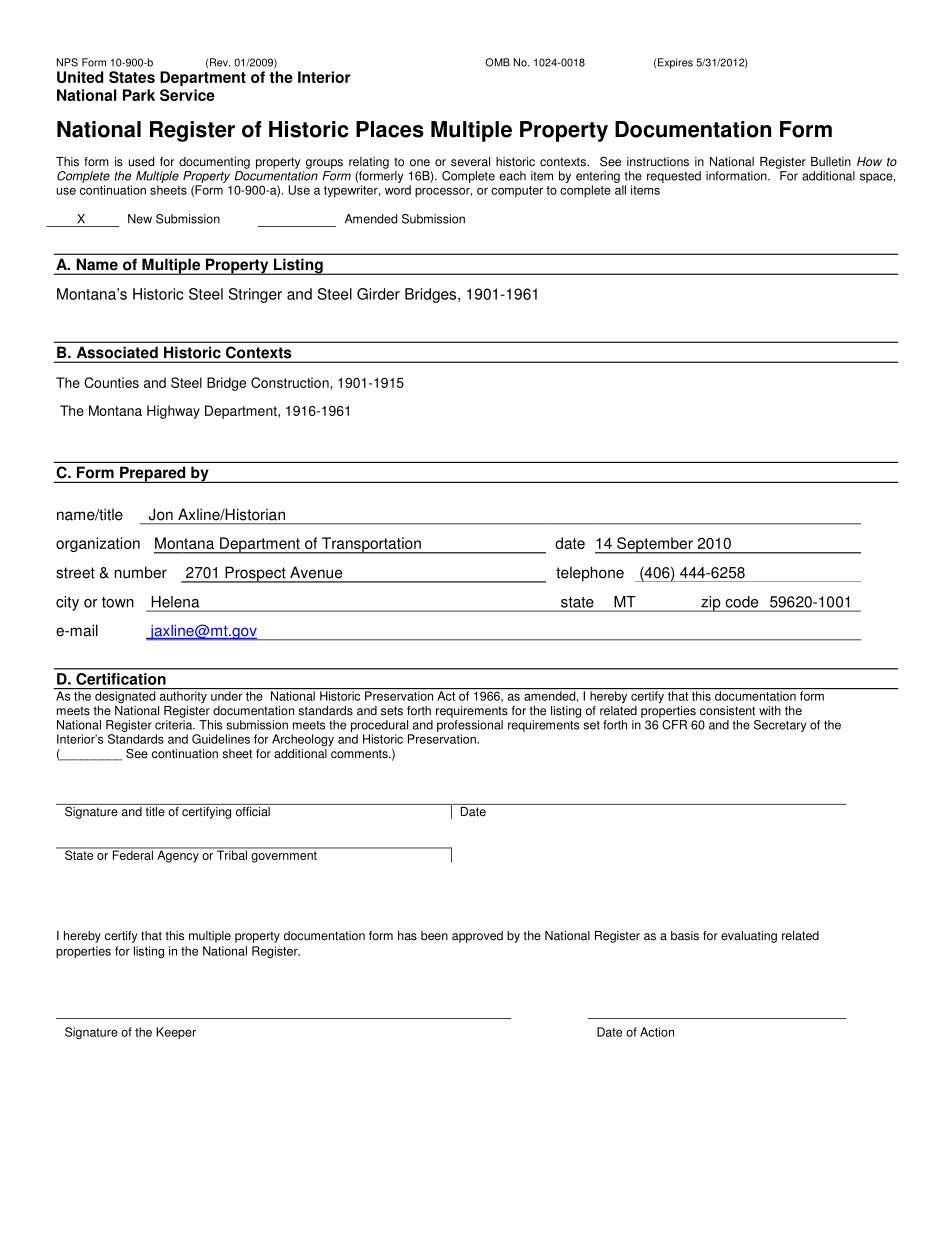 The image size is (952, 1233). I want to click on OMB, so click(497, 62).
